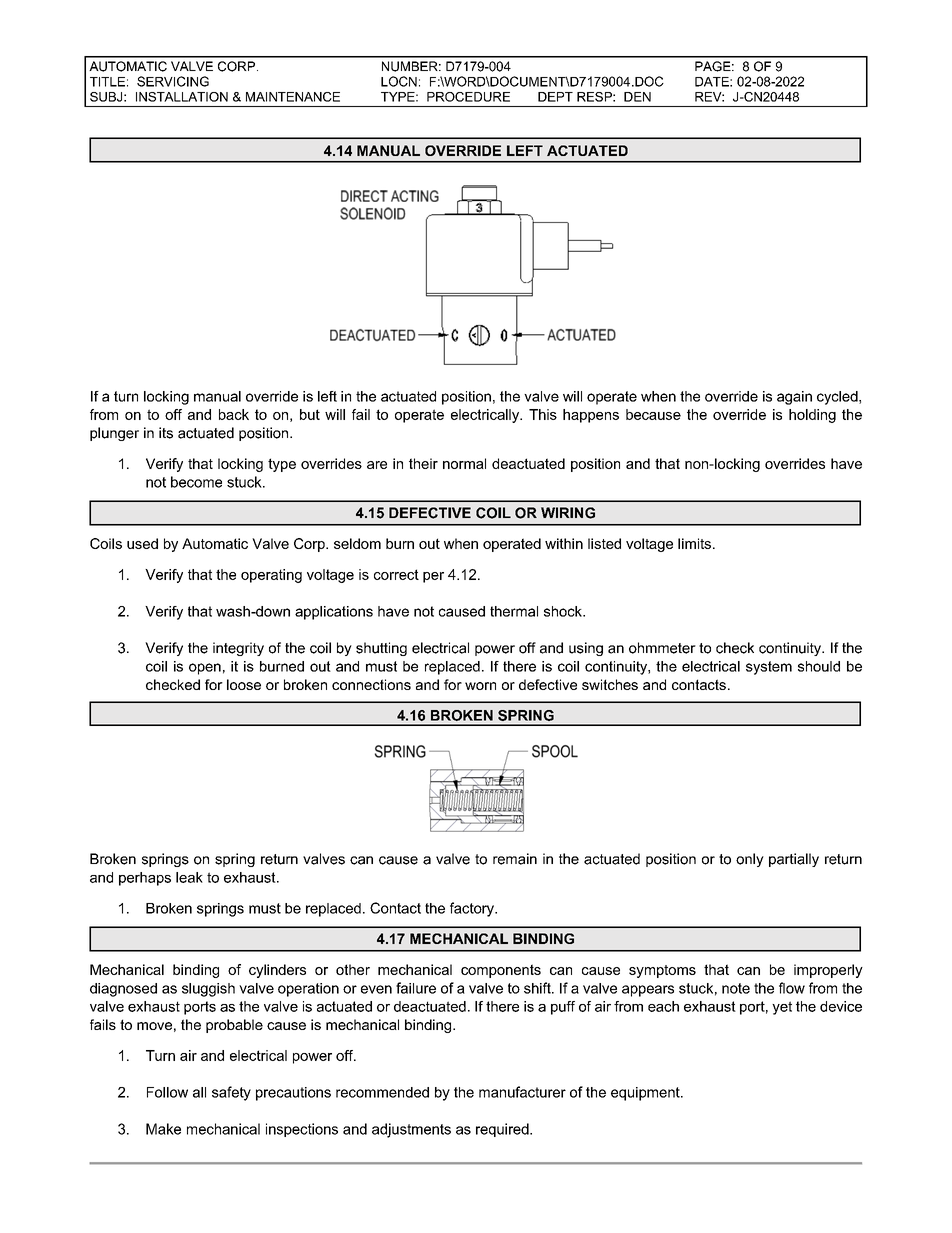  I want to click on system, so click(769, 668).
